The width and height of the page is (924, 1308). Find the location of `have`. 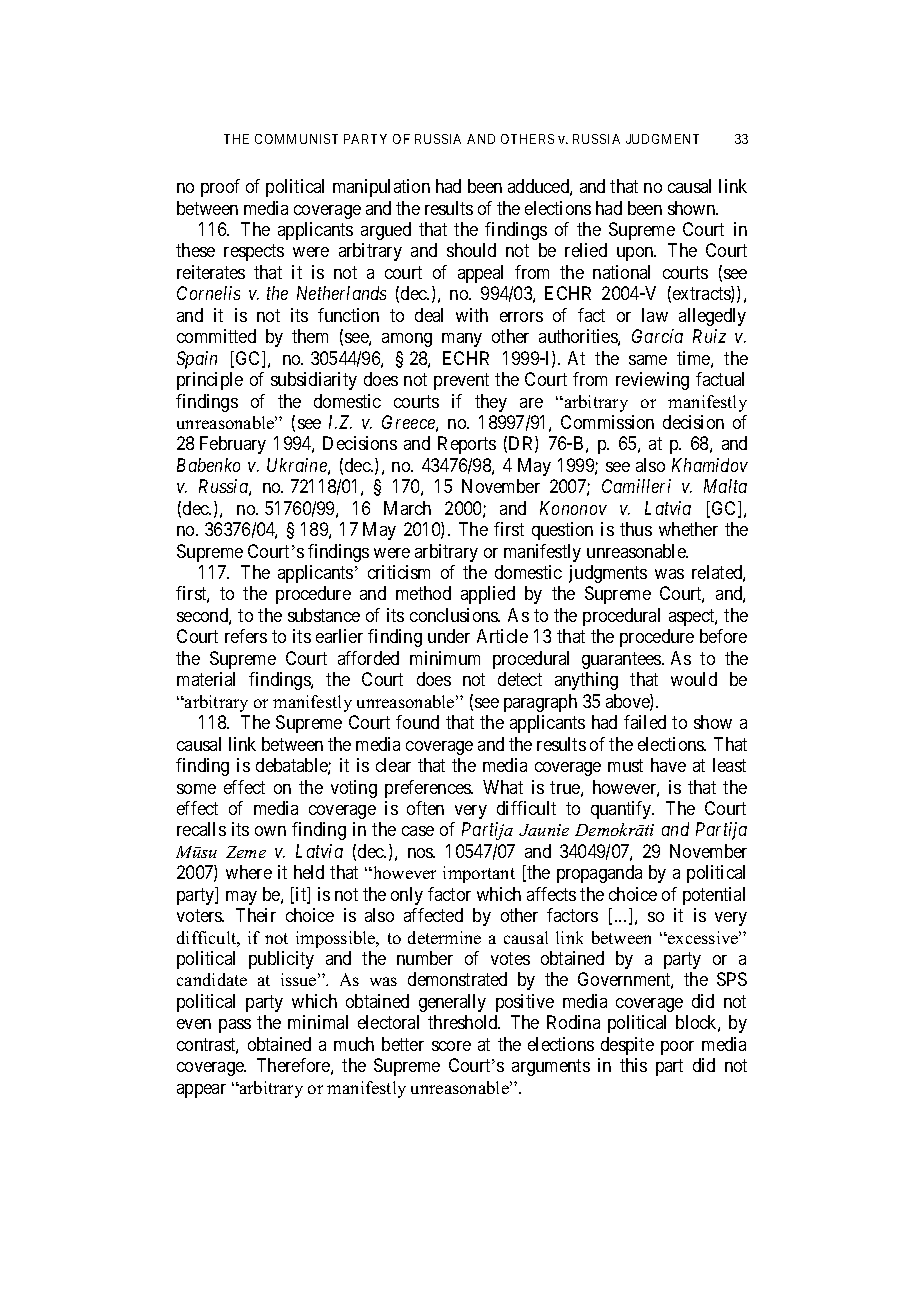

have is located at coordinates (668, 765).
